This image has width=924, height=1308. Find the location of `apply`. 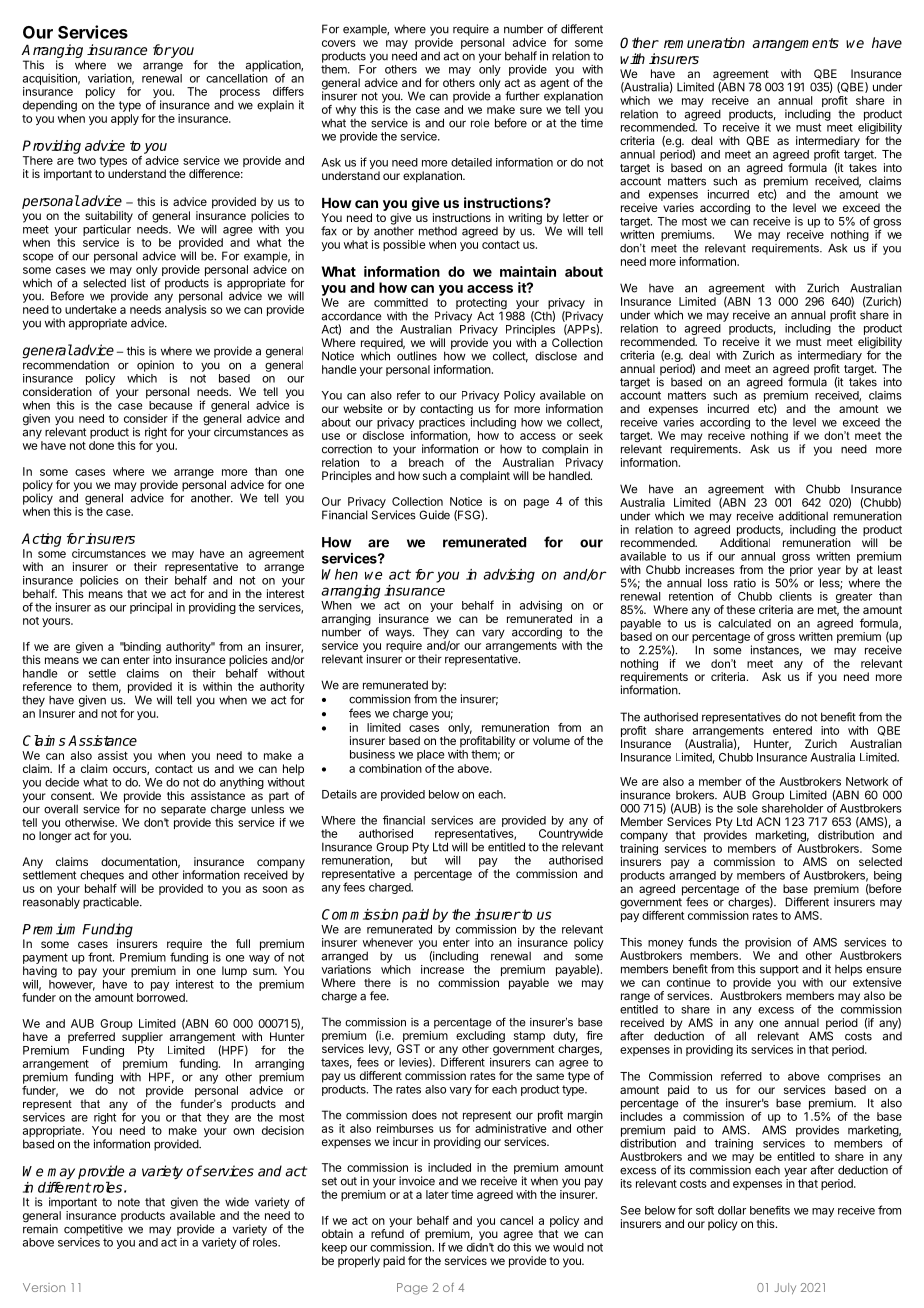

apply is located at coordinates (125, 119).
